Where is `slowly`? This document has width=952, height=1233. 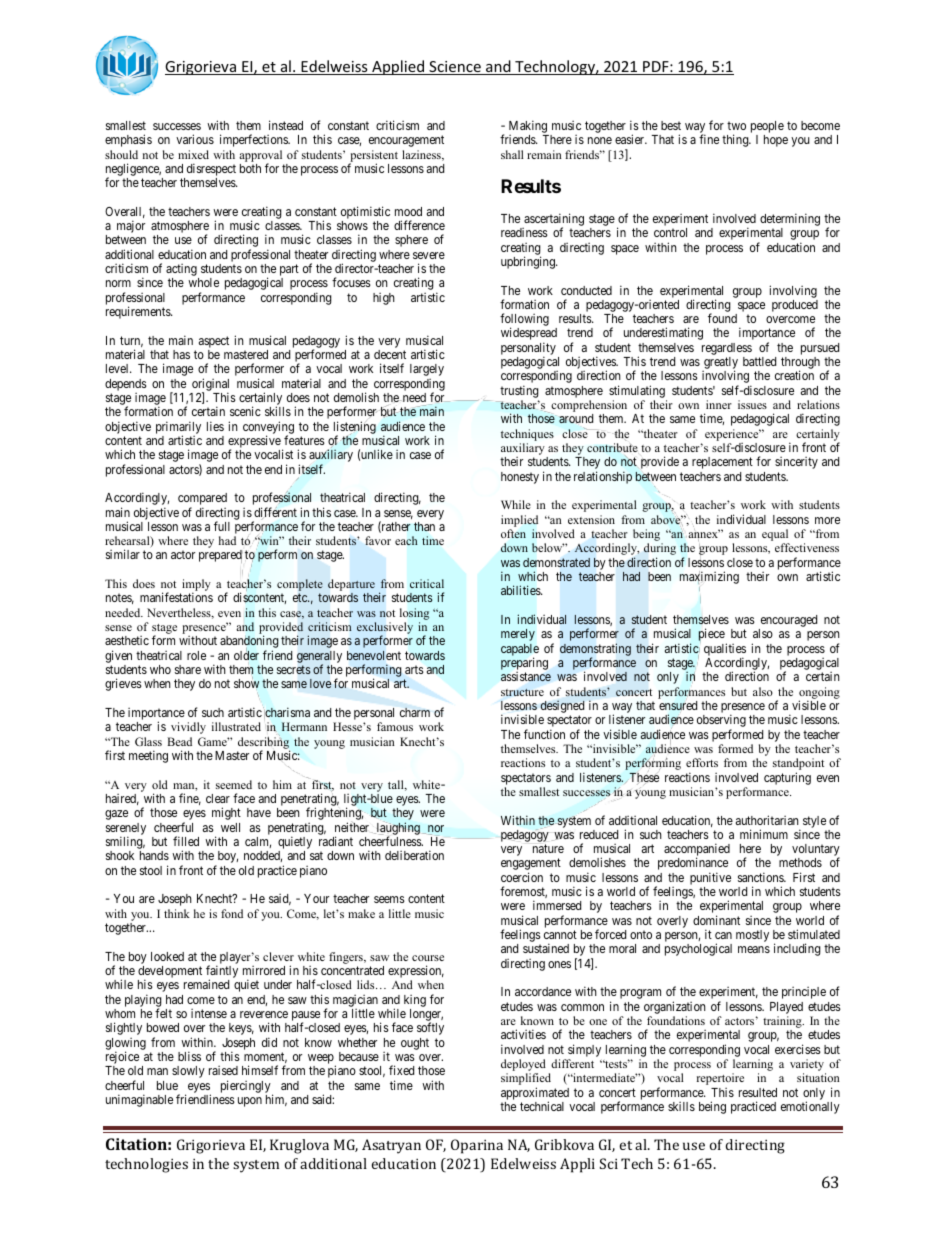
slowly is located at coordinates (188, 1072).
